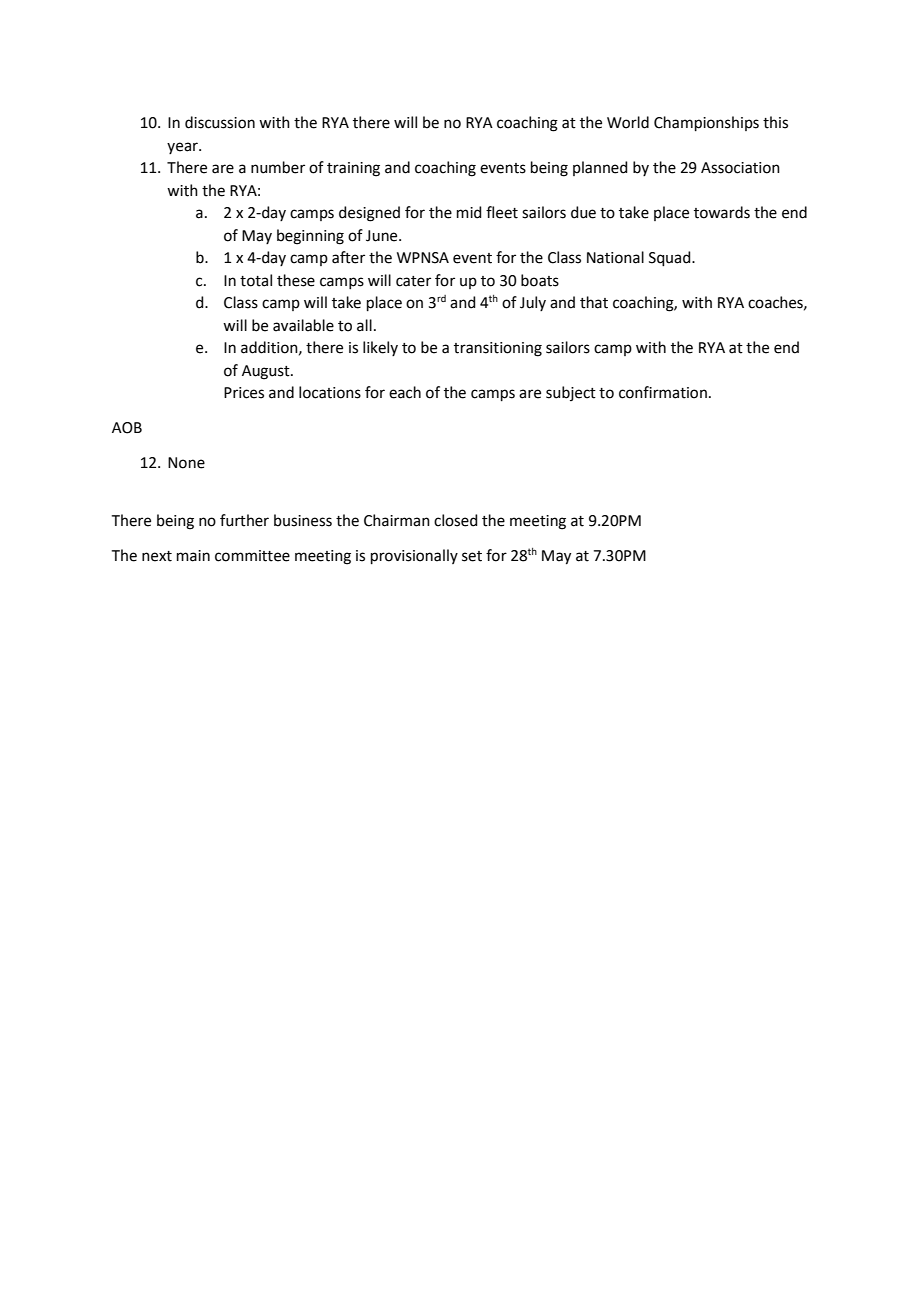 This screenshot has height=1308, width=924. Describe the element at coordinates (193, 556) in the screenshot. I see `main` at that location.
